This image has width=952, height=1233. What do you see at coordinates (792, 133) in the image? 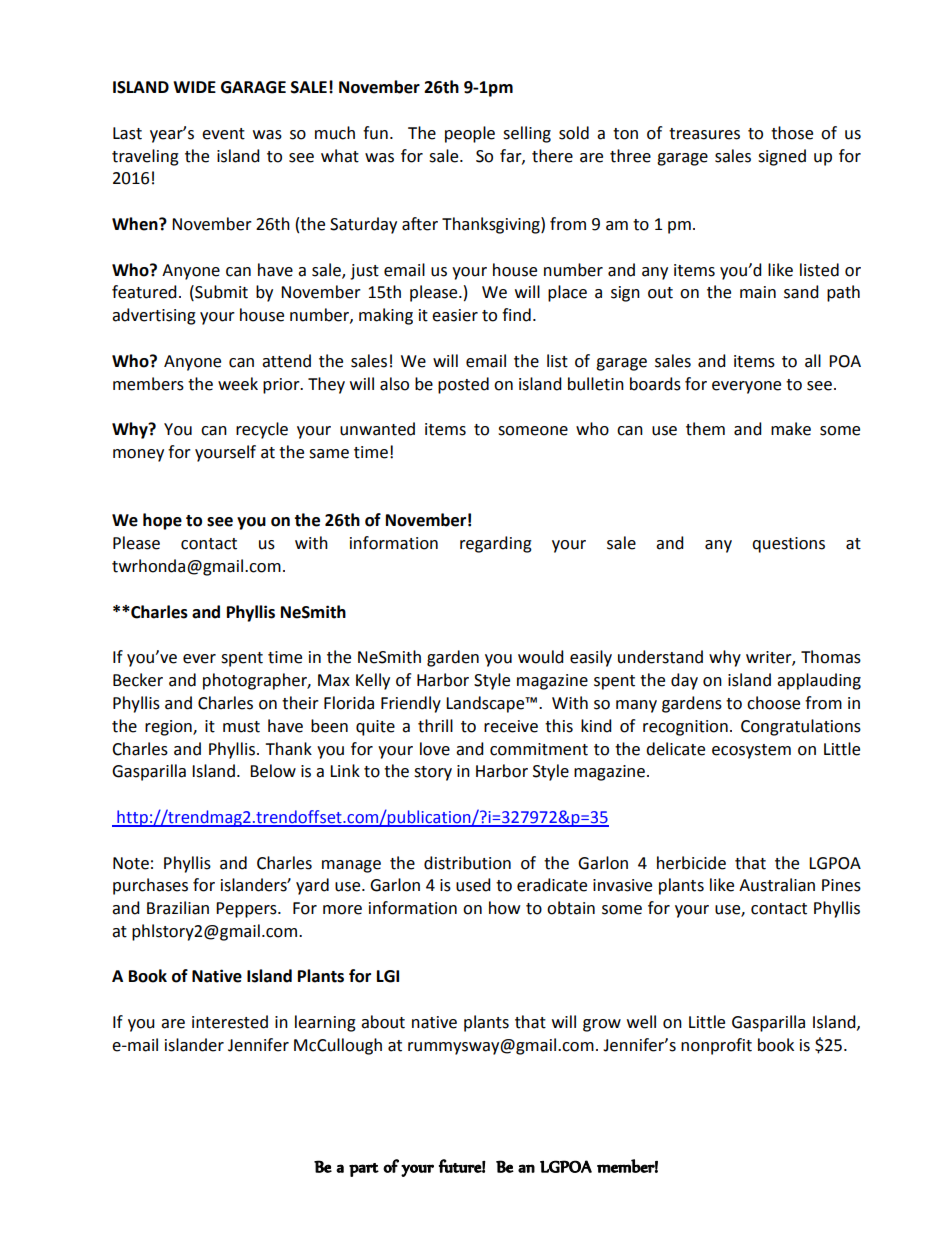
I see `those` at bounding box center [792, 133].
